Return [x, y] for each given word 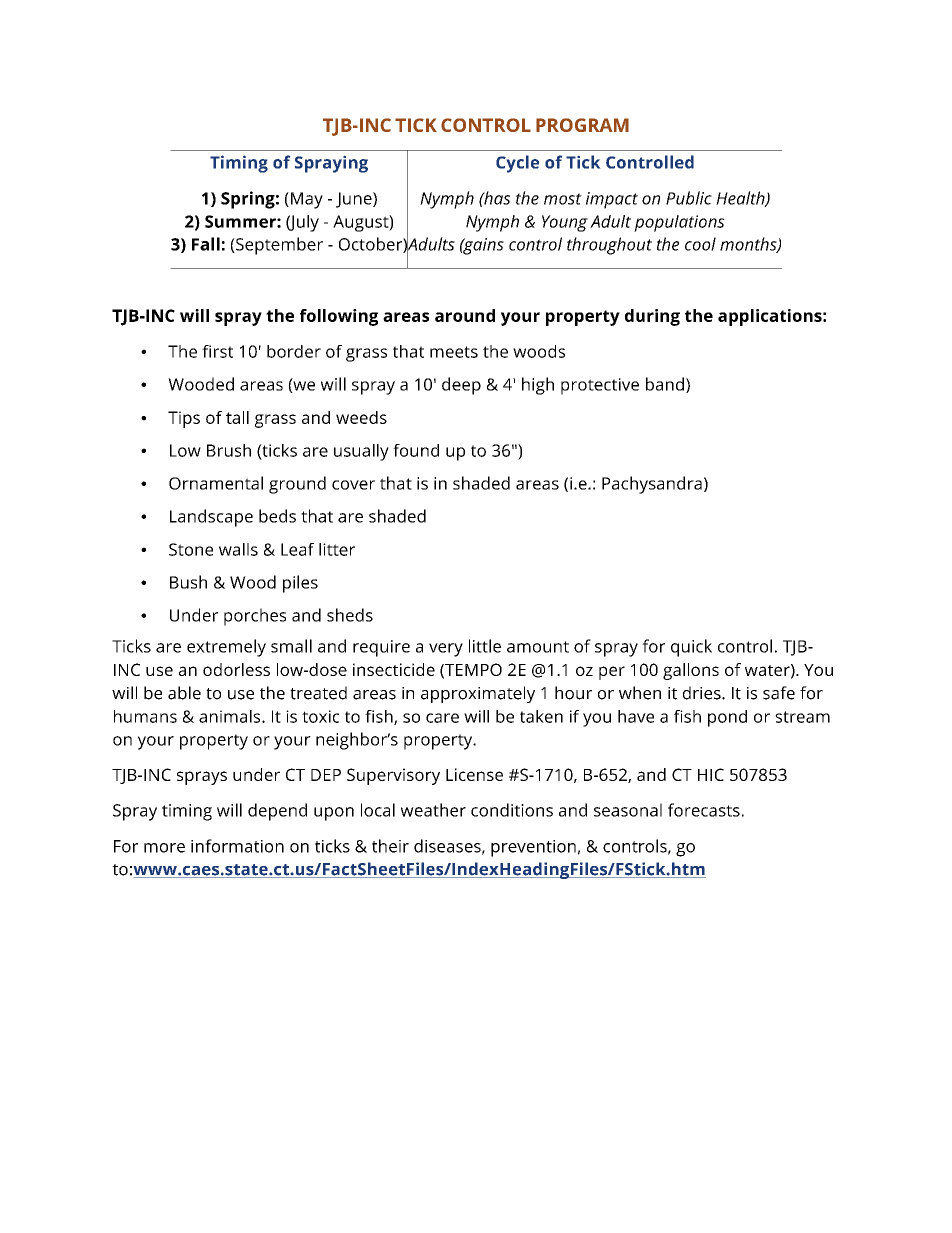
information [237, 846]
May [307, 200]
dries [703, 693]
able [184, 693]
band [665, 384]
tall [237, 417]
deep [461, 386]
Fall [206, 244]
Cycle [517, 164]
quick [691, 648]
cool [700, 244]
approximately [478, 694]
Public [689, 198]
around [465, 315]
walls [238, 549]
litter [337, 549]
